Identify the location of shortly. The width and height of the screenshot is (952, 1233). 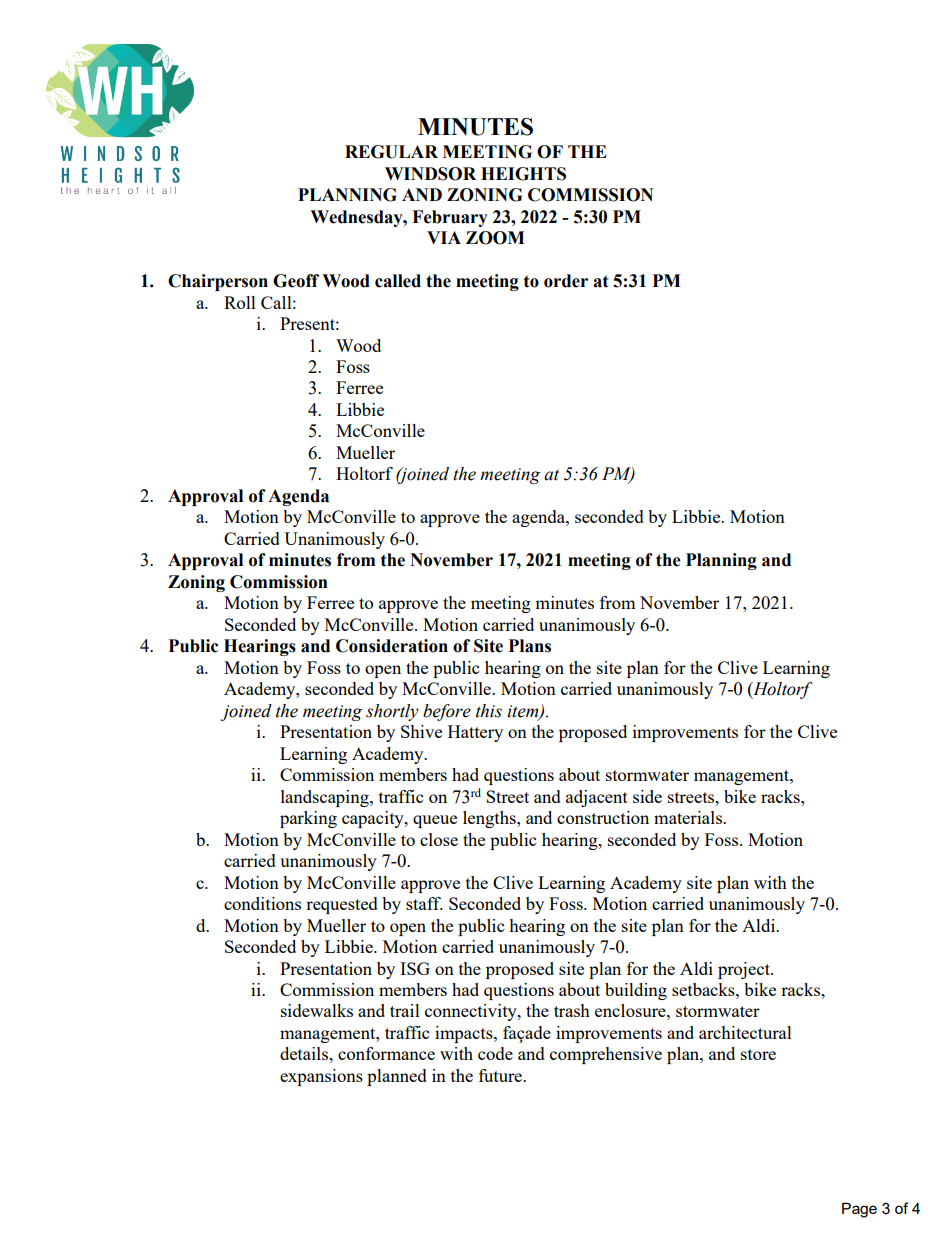
(392, 712).
